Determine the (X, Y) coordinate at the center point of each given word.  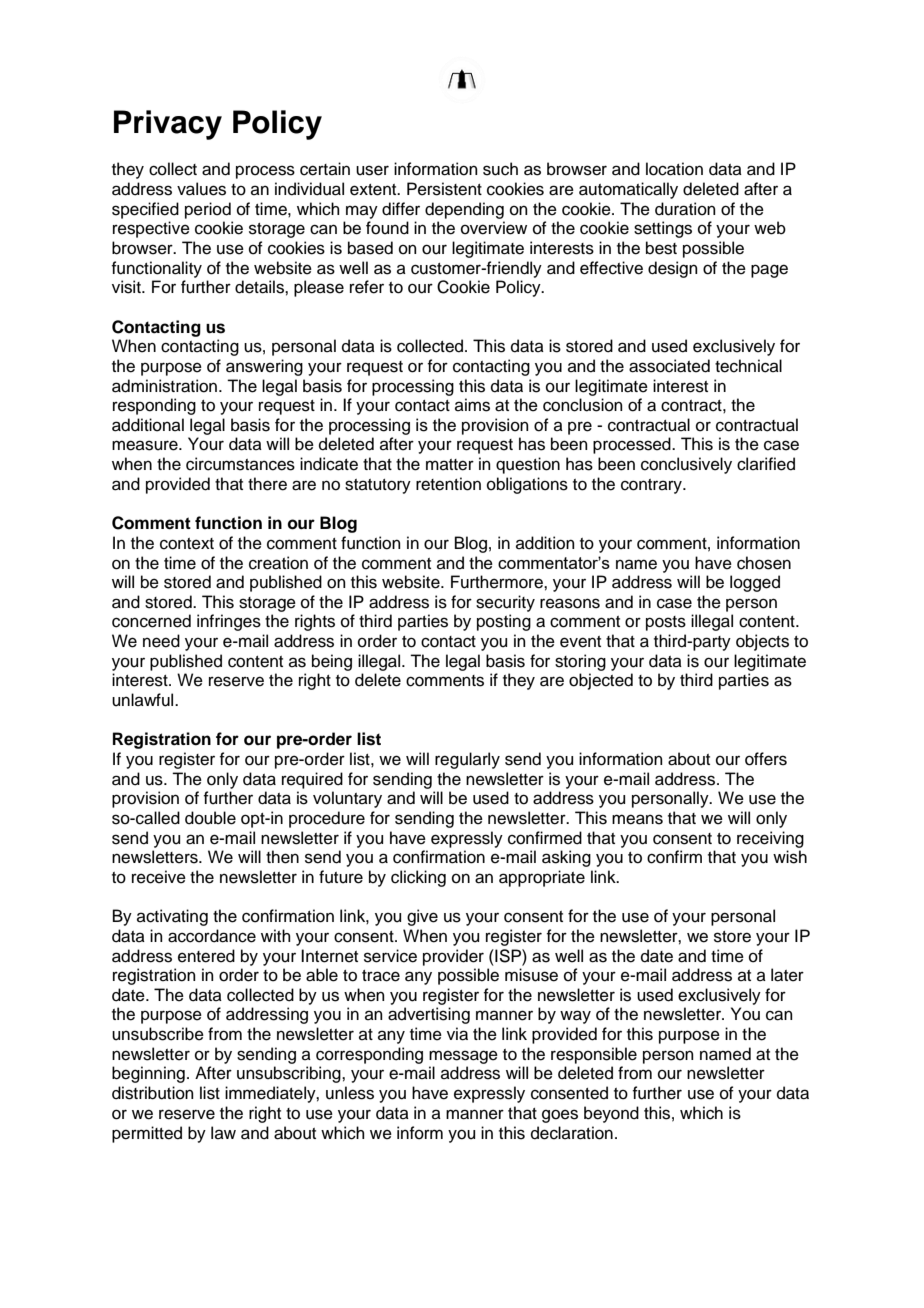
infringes (229, 622)
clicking (418, 878)
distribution (153, 1093)
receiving (770, 839)
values (201, 189)
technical (748, 366)
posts (666, 623)
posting (504, 622)
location (674, 169)
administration (164, 386)
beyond (611, 1114)
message (463, 1057)
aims (472, 405)
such (500, 169)
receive (159, 877)
